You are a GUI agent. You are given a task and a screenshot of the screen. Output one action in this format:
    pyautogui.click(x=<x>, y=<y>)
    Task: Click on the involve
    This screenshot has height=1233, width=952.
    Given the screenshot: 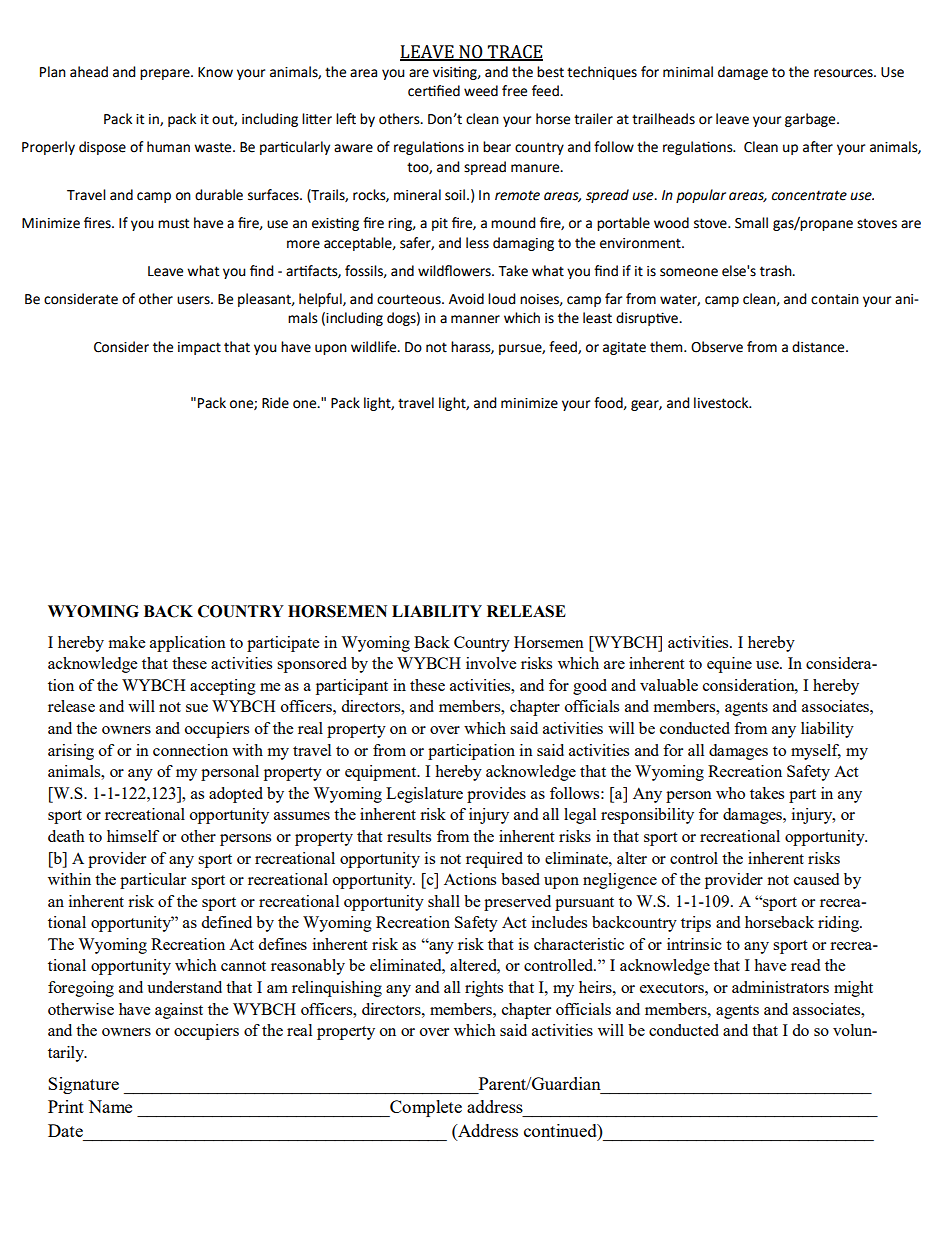 What is the action you would take?
    pyautogui.click(x=491, y=663)
